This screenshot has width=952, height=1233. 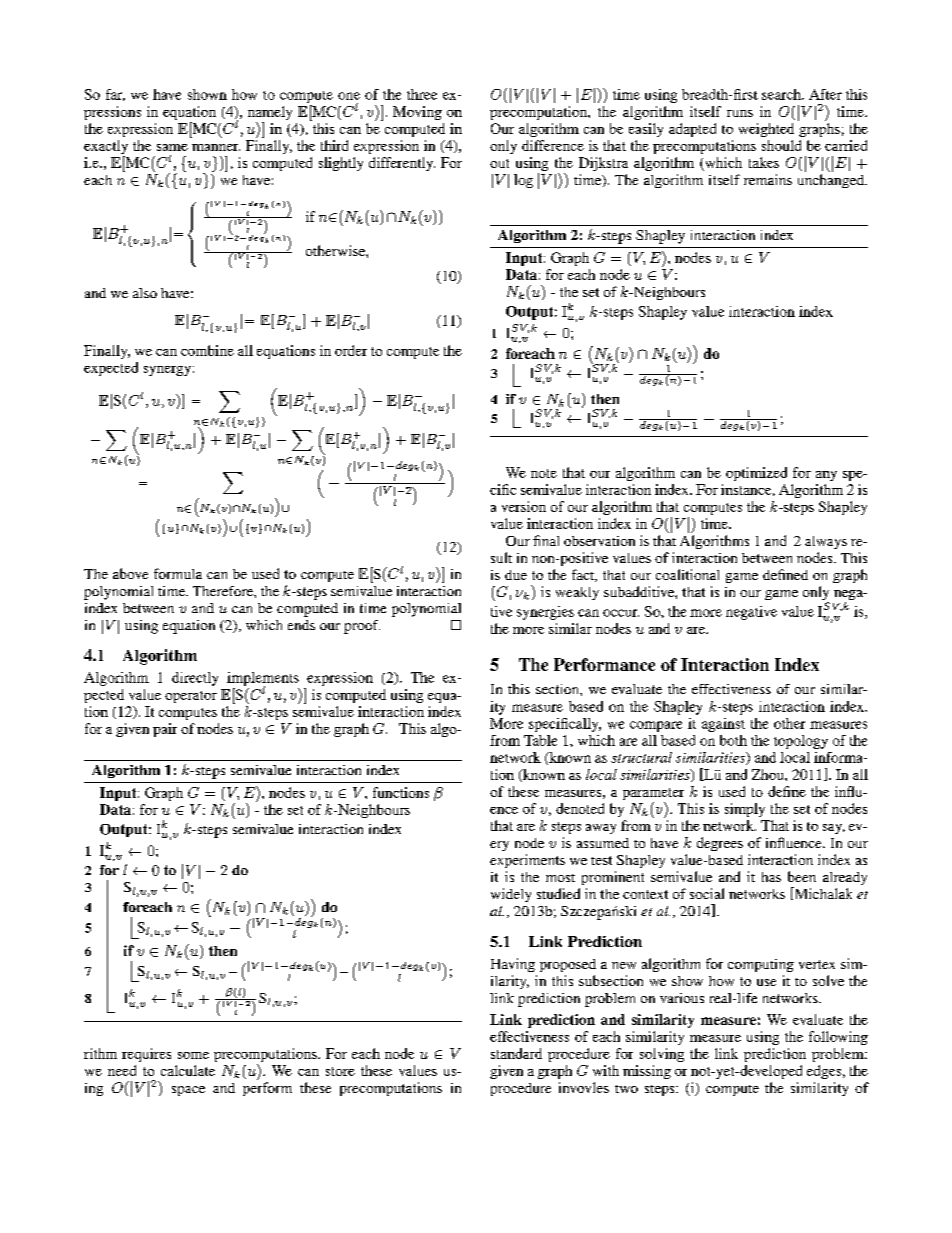 I want to click on Moving, so click(x=417, y=113).
